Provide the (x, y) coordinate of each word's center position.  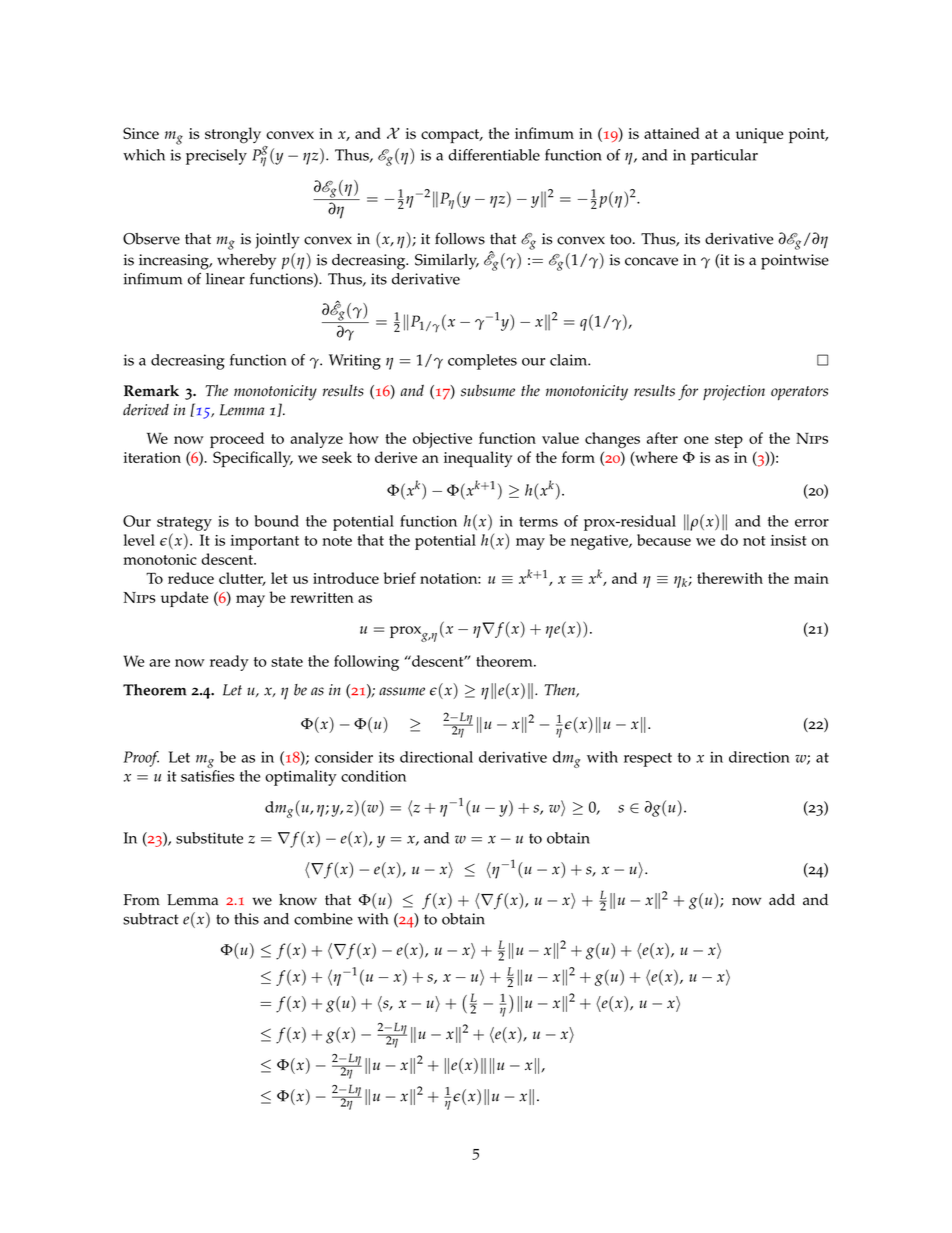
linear (225, 279)
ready (229, 663)
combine (323, 919)
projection (734, 393)
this (246, 919)
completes (482, 362)
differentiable (494, 155)
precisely (216, 157)
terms (538, 522)
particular (724, 157)
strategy (184, 524)
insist (789, 540)
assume (402, 691)
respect (648, 760)
